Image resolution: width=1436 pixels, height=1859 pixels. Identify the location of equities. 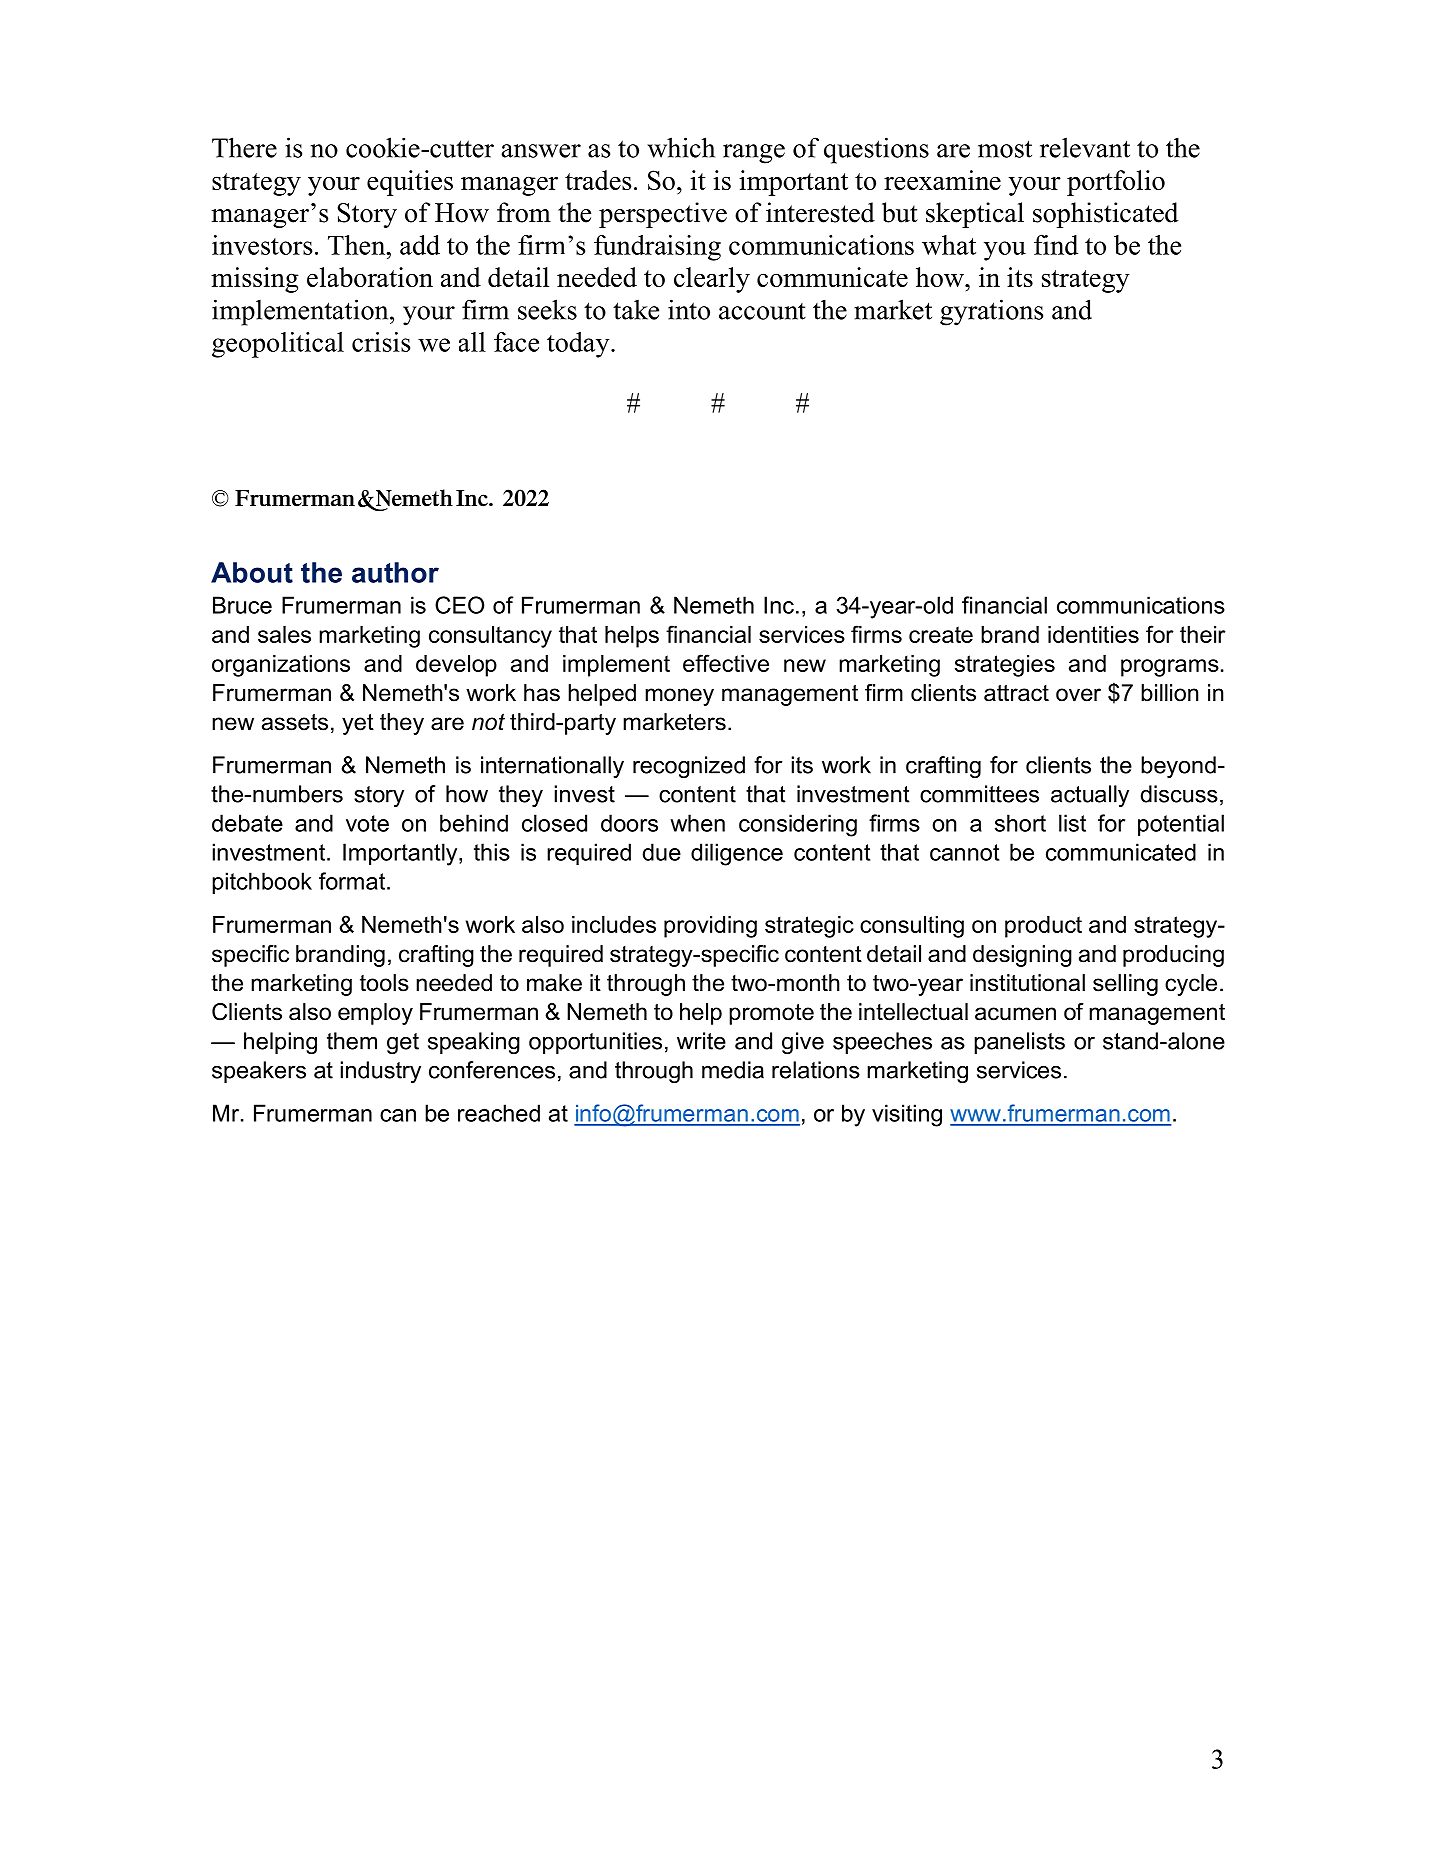
(410, 183).
